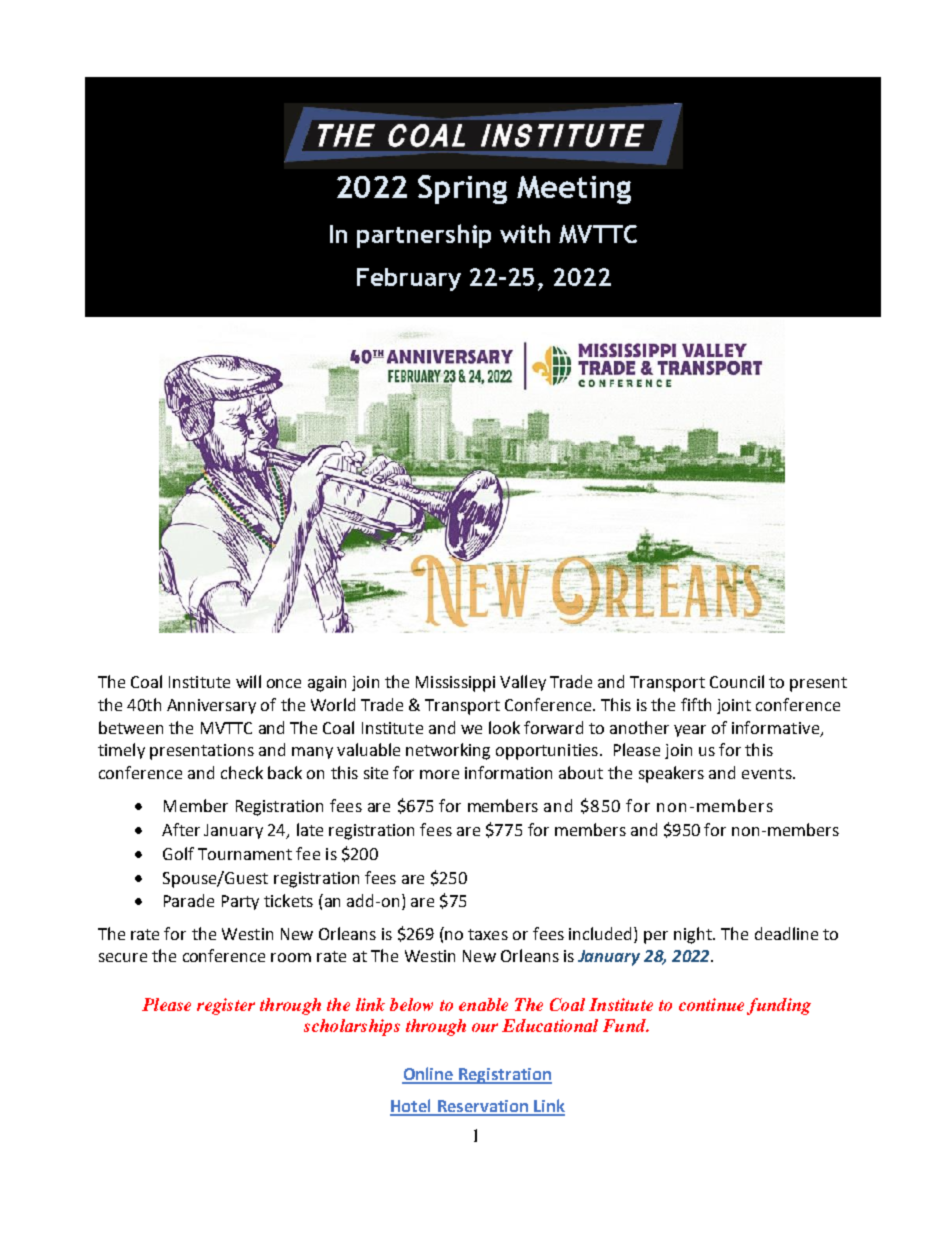  What do you see at coordinates (248, 681) in the screenshot?
I see `will` at bounding box center [248, 681].
